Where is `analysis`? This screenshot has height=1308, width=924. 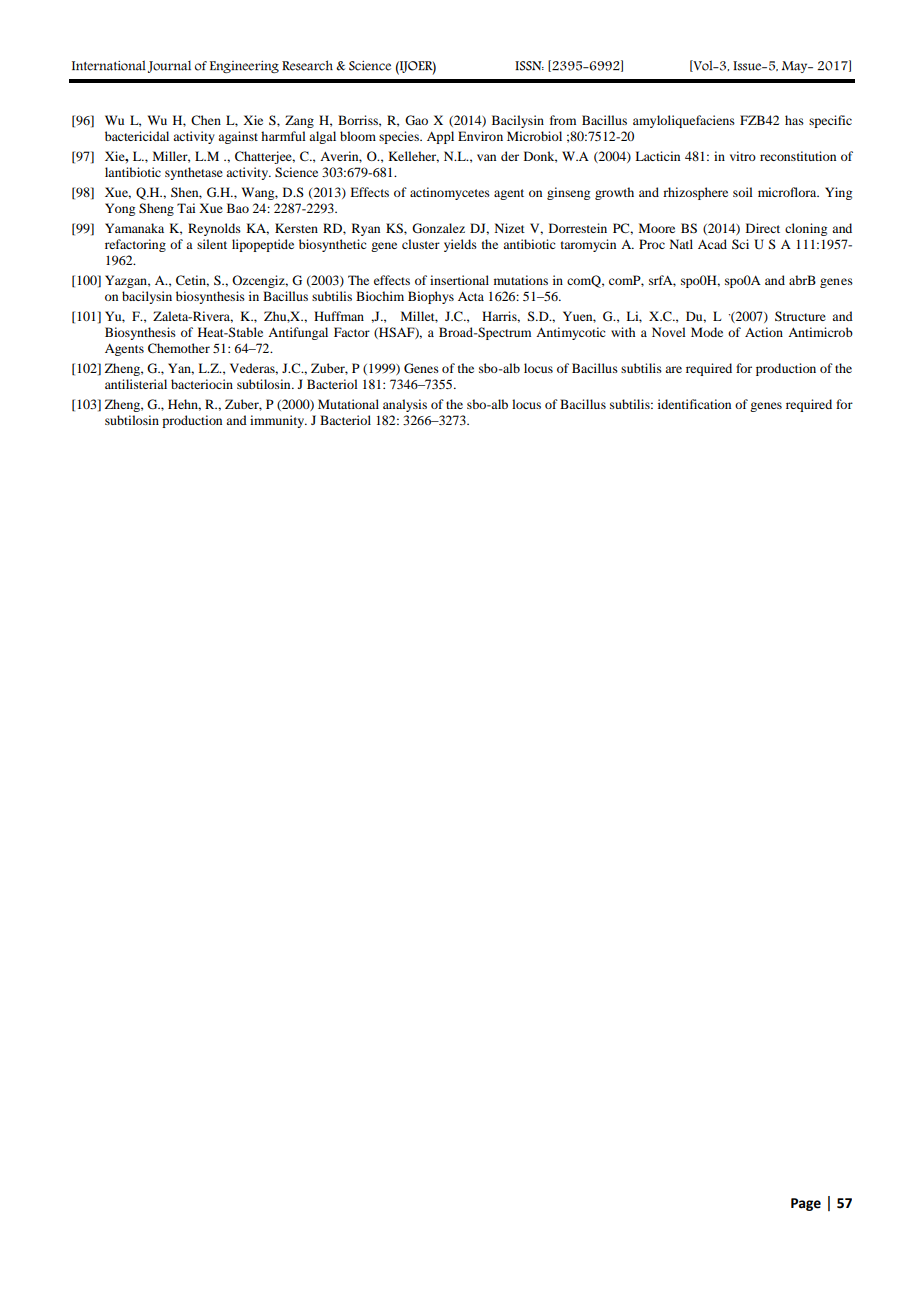 analysis is located at coordinates (405, 405).
